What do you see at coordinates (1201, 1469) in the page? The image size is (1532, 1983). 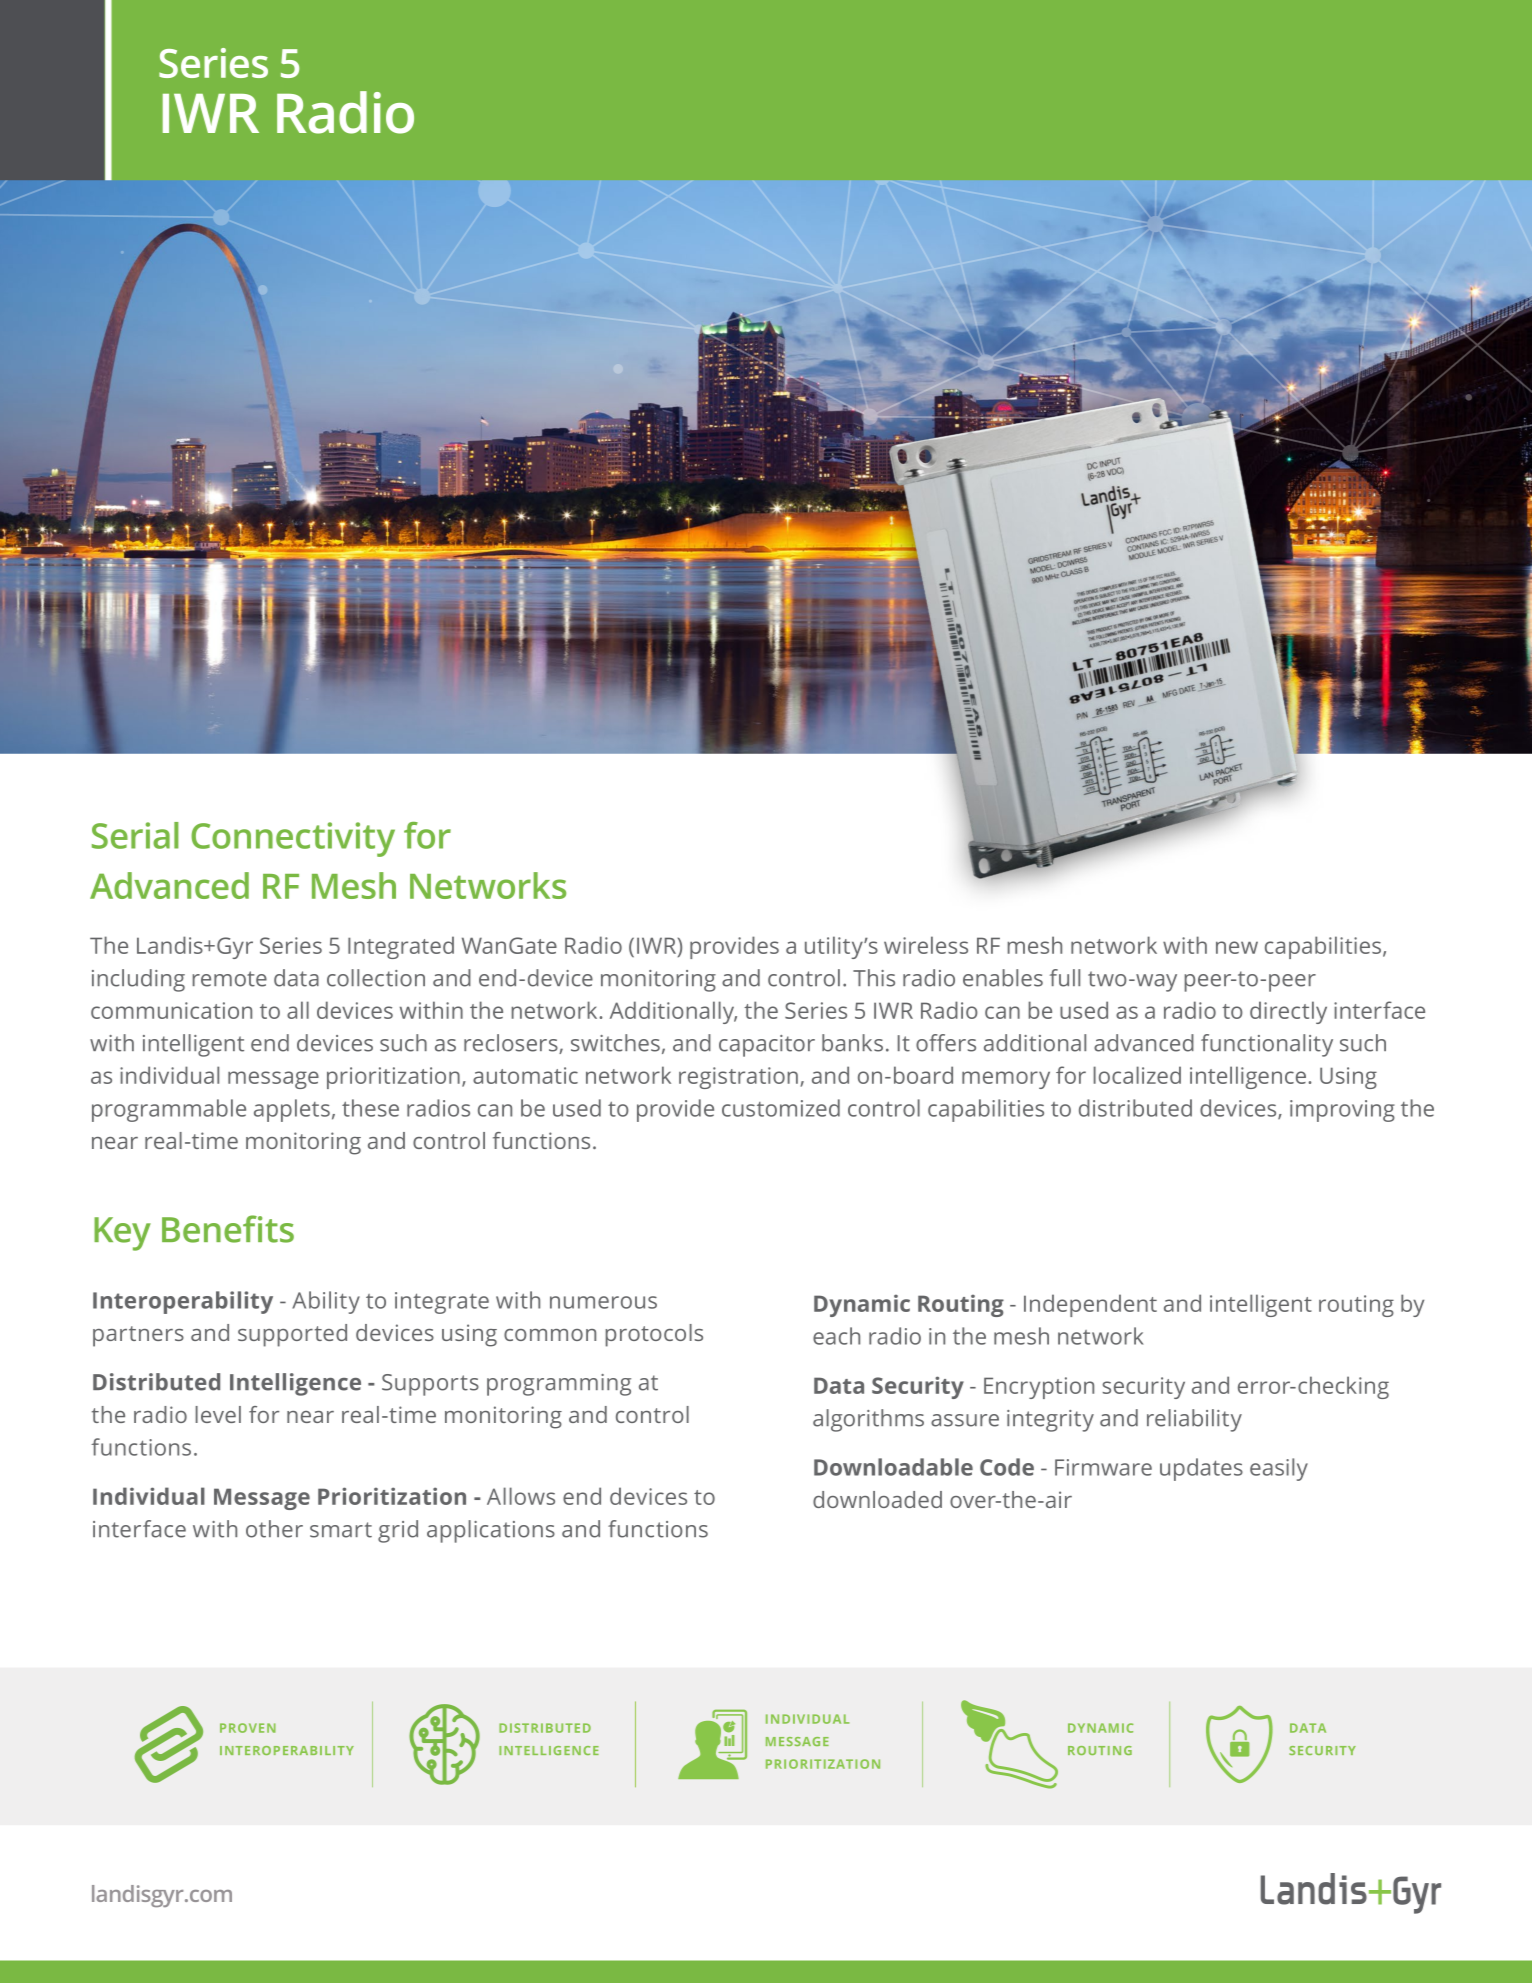 I see `updates` at bounding box center [1201, 1469].
